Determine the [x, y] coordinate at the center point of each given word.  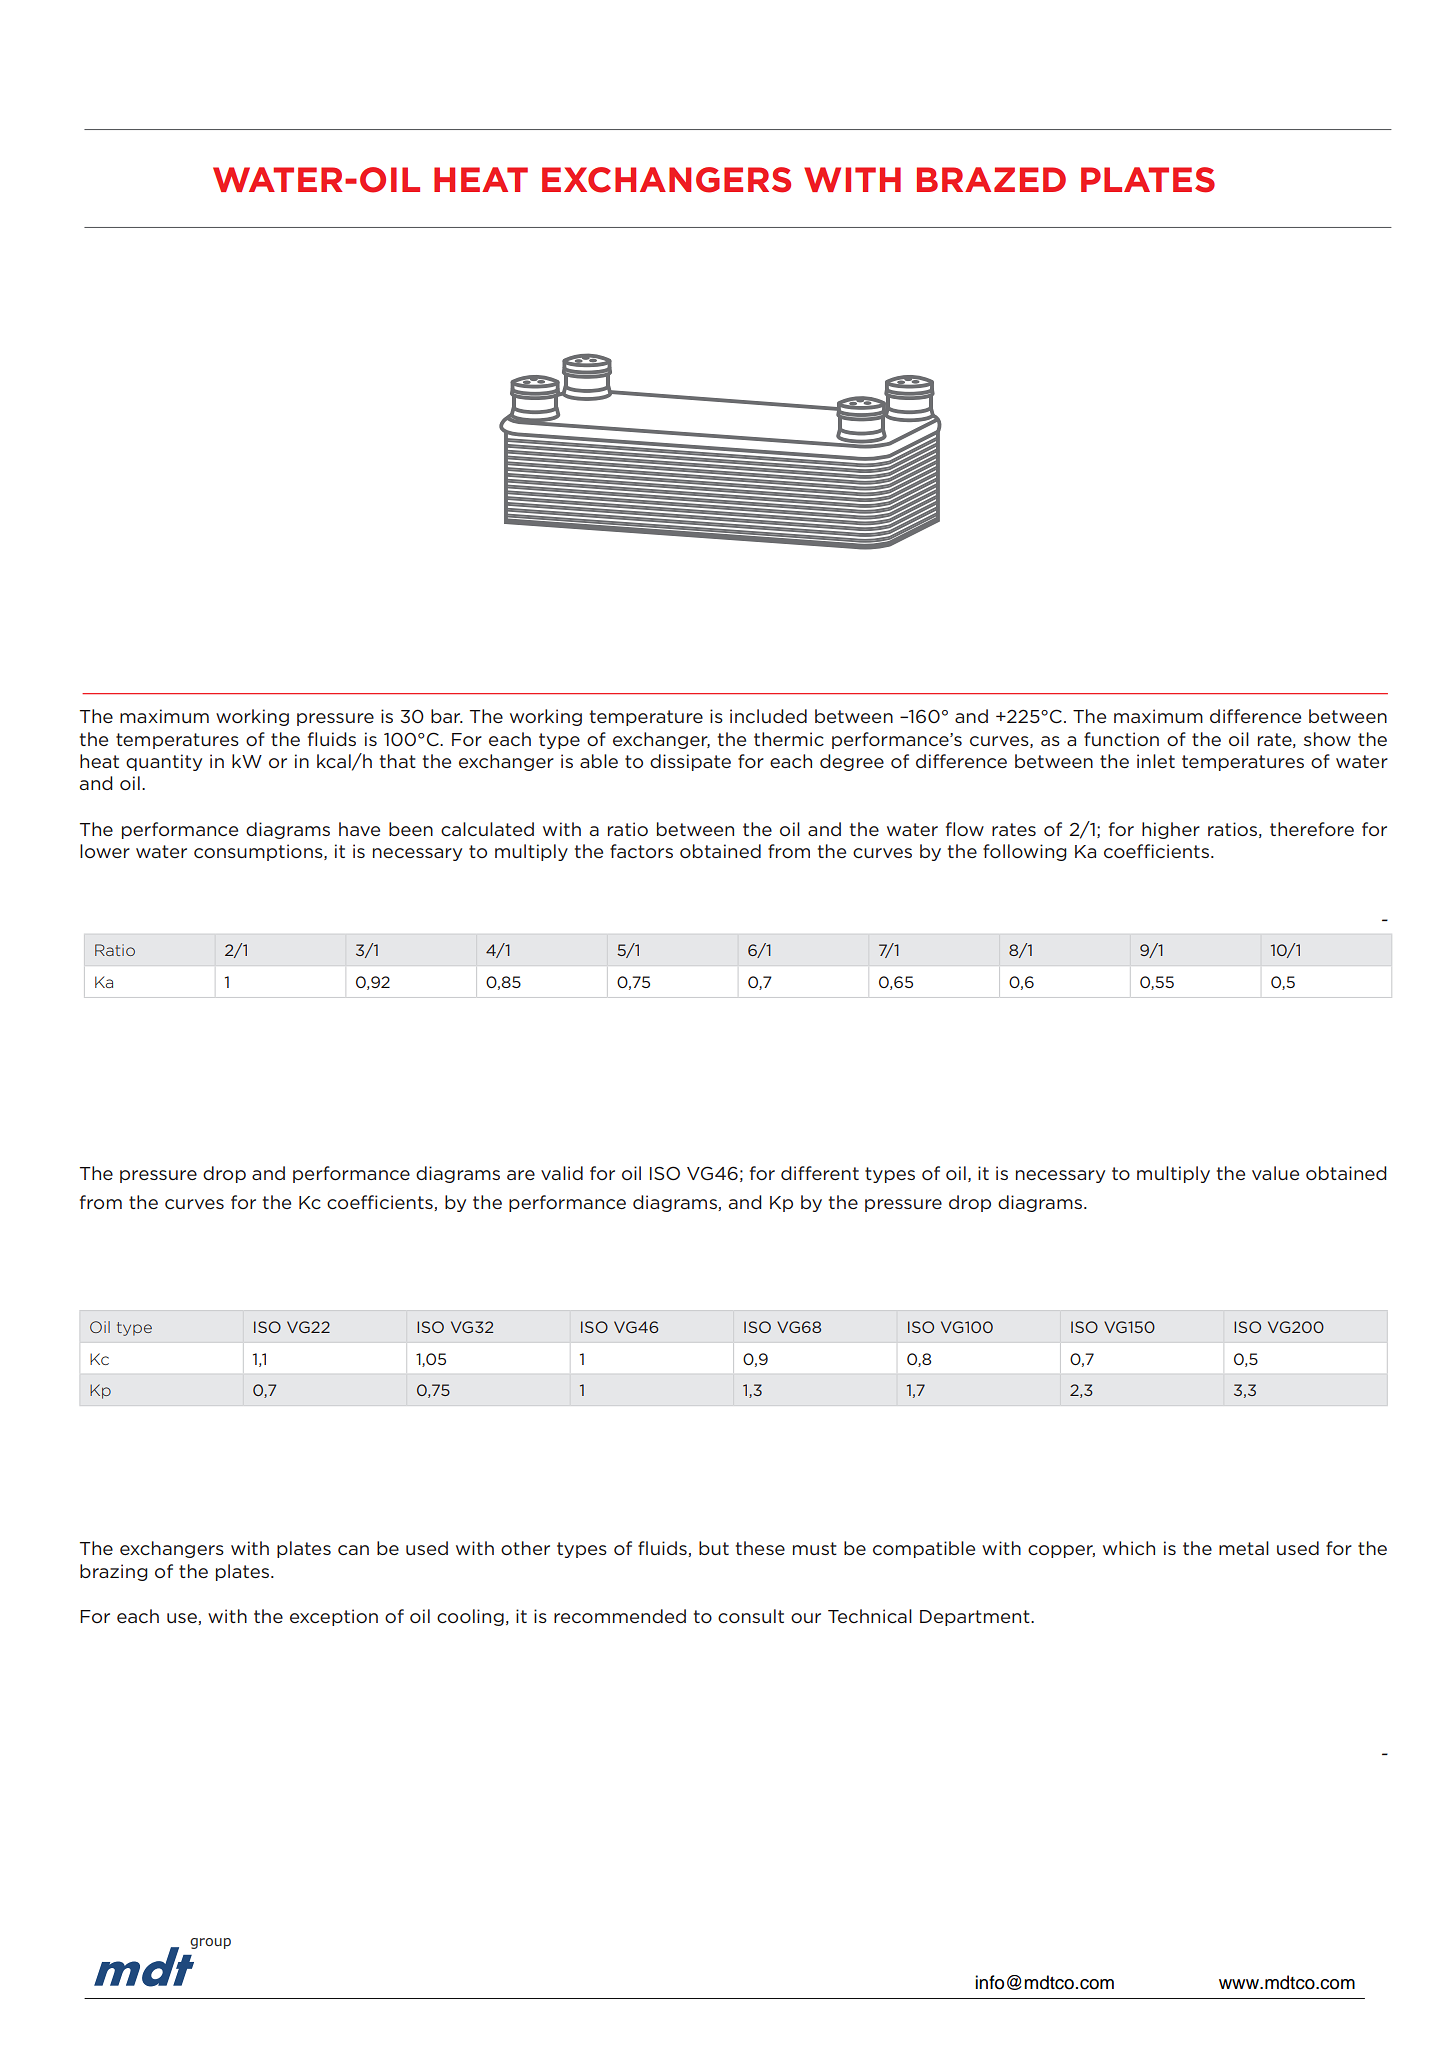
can [353, 1550]
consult [751, 1616]
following [1025, 852]
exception [334, 1617]
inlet [1156, 761]
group [210, 1943]
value [1275, 1173]
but [714, 1548]
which [1129, 1548]
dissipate [690, 762]
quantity [164, 762]
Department [976, 1618]
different [820, 1173]
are [521, 1175]
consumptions [259, 852]
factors [641, 851]
